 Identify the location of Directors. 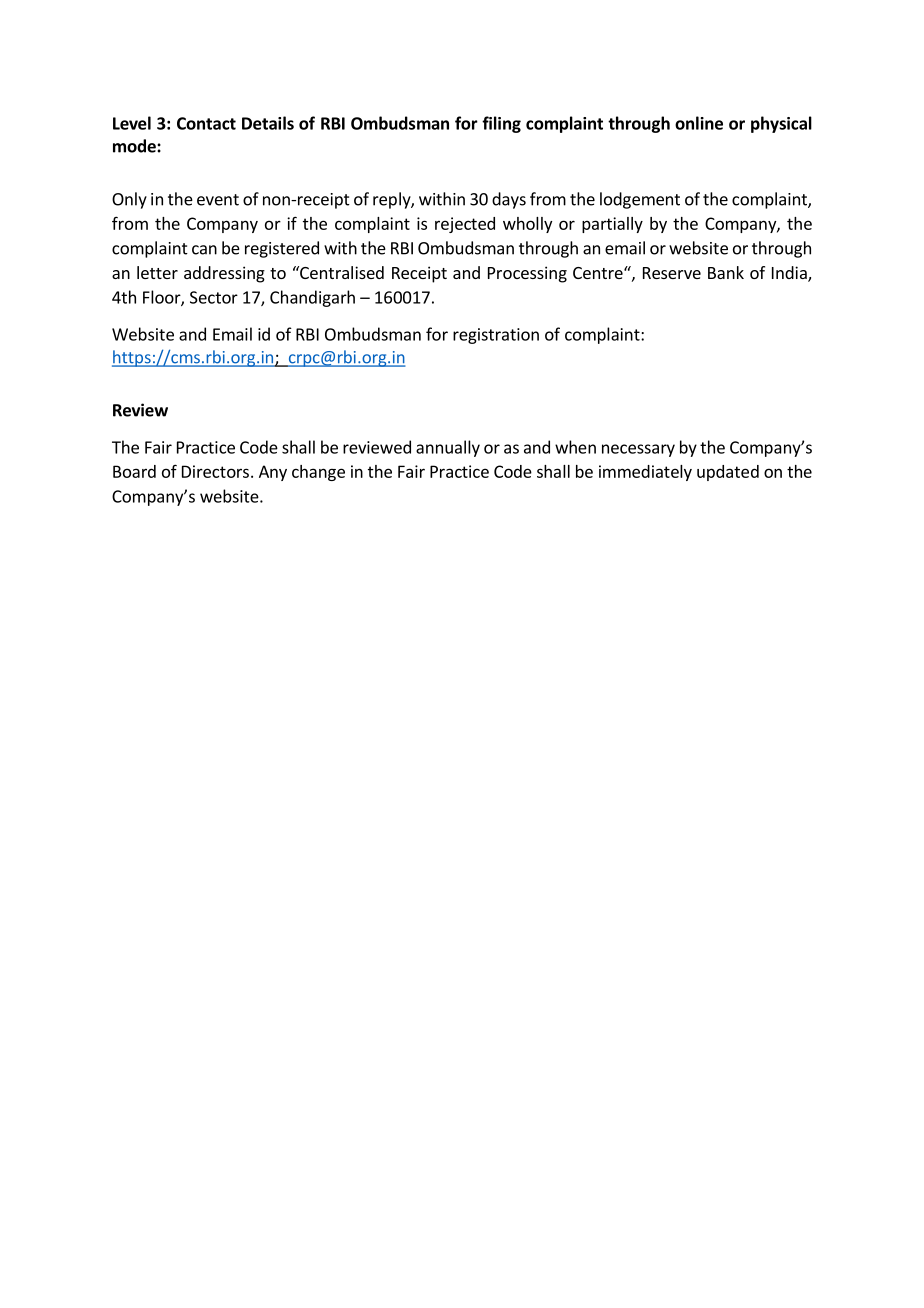
(215, 471).
